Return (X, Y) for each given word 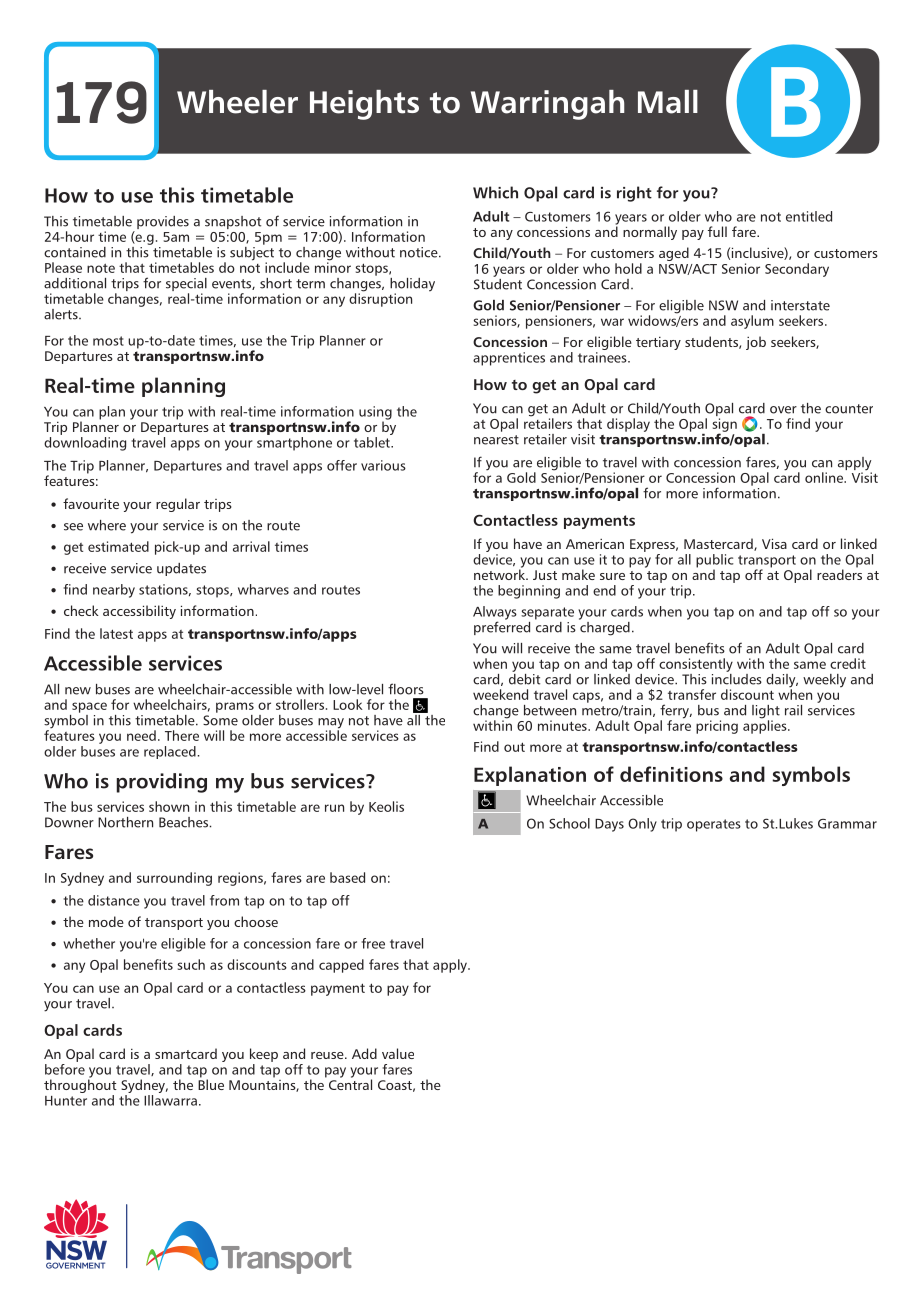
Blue (211, 1083)
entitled (809, 216)
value (398, 1053)
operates (714, 825)
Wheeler (237, 102)
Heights (364, 105)
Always (495, 614)
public (715, 562)
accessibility (139, 612)
